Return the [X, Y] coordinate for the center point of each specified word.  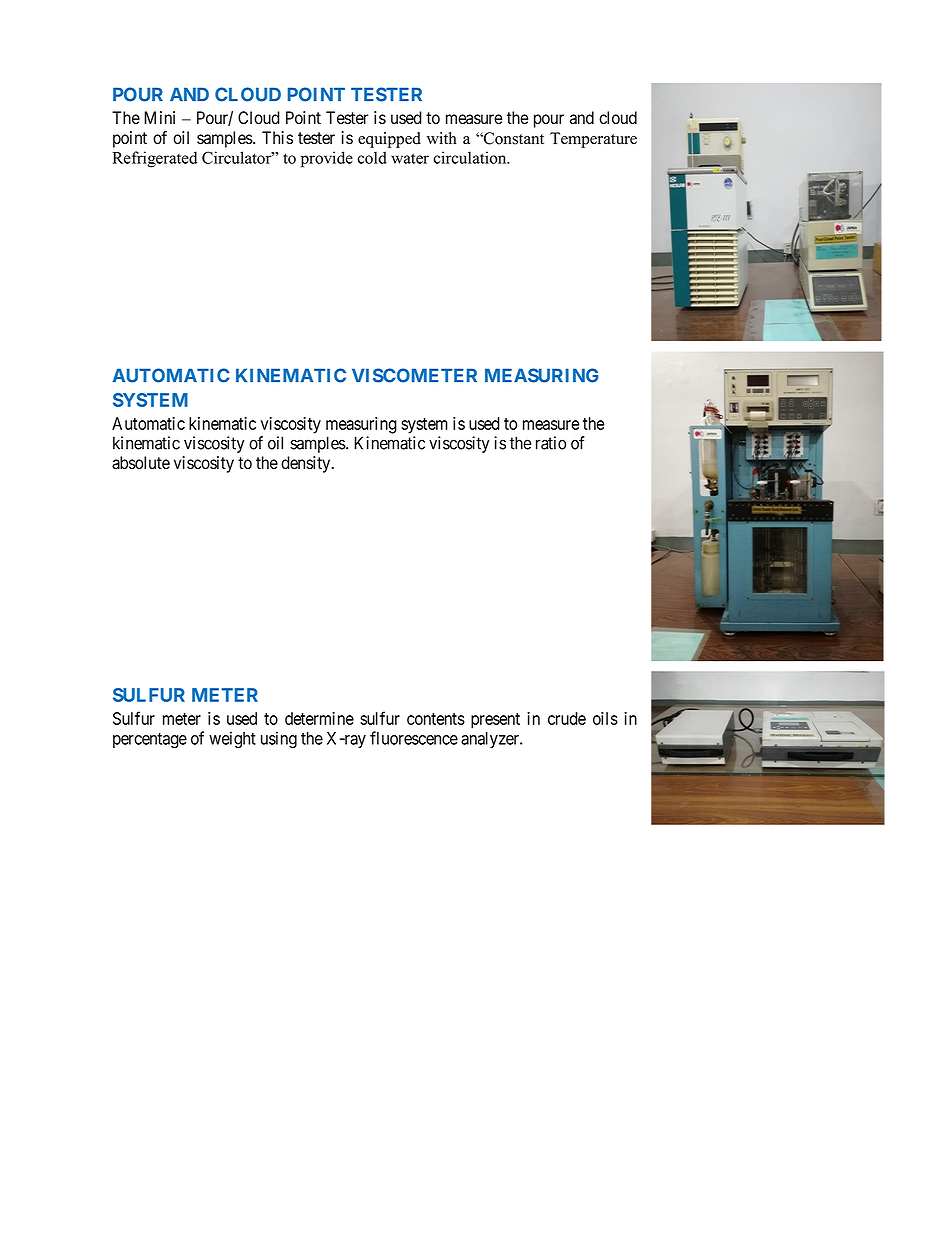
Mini [159, 117]
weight [232, 740]
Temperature [593, 140]
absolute [141, 463]
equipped [389, 140]
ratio [551, 443]
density [307, 464]
